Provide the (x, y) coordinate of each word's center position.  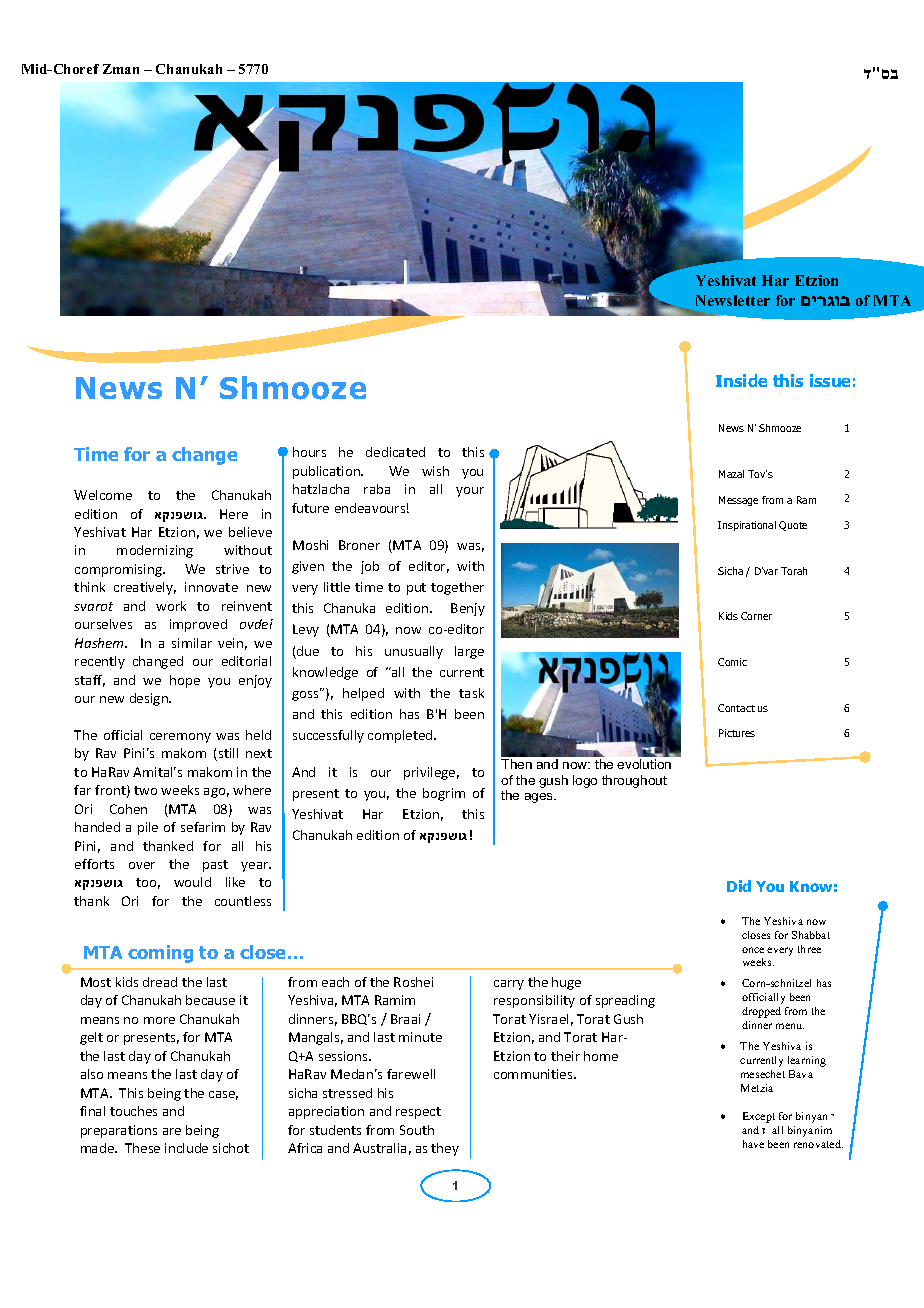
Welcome (103, 495)
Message (738, 501)
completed (401, 736)
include (186, 1148)
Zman (121, 69)
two (145, 790)
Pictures (737, 733)
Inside (741, 380)
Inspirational (747, 526)
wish (435, 471)
